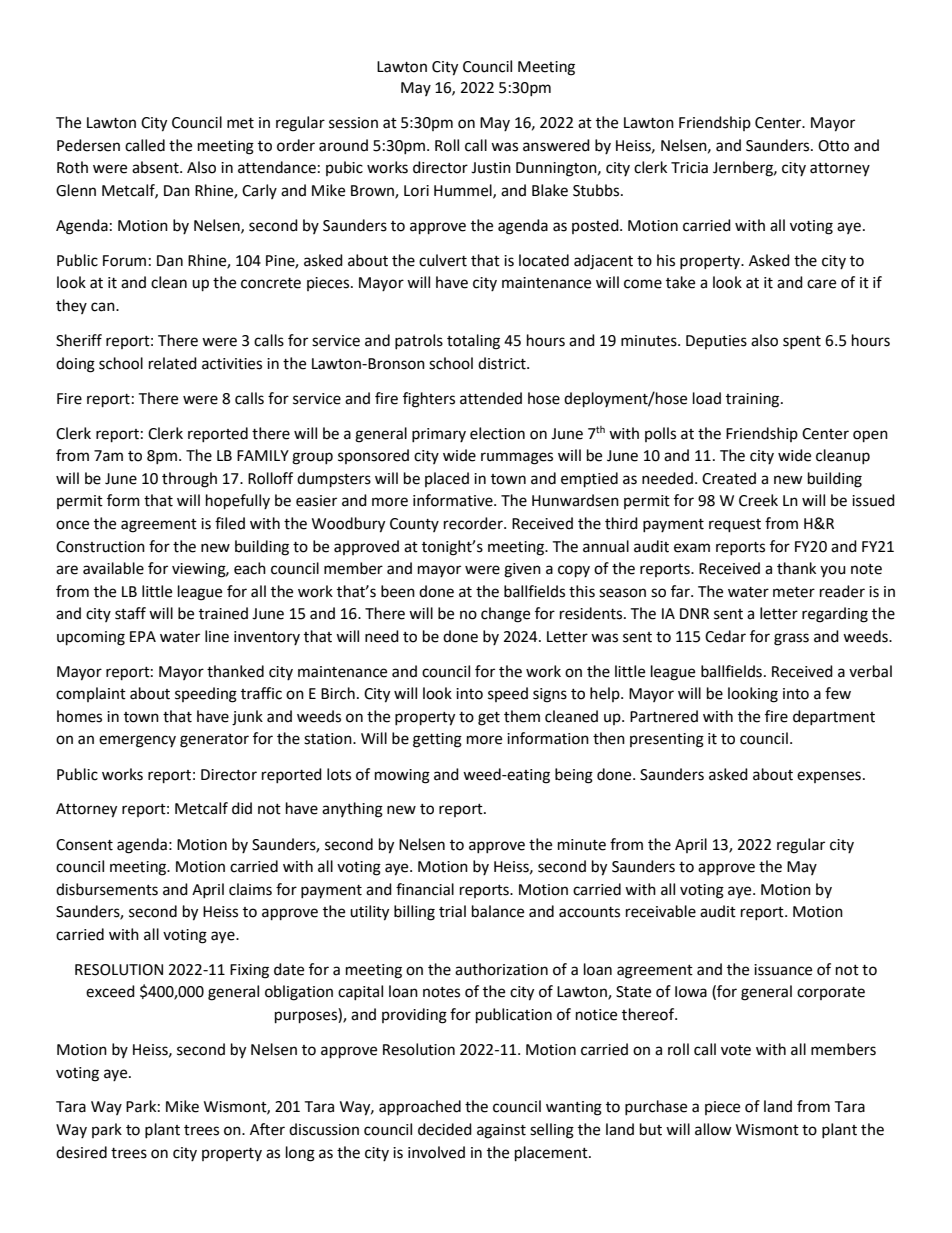 This document has height=1233, width=952. I want to click on decided, so click(445, 1129).
